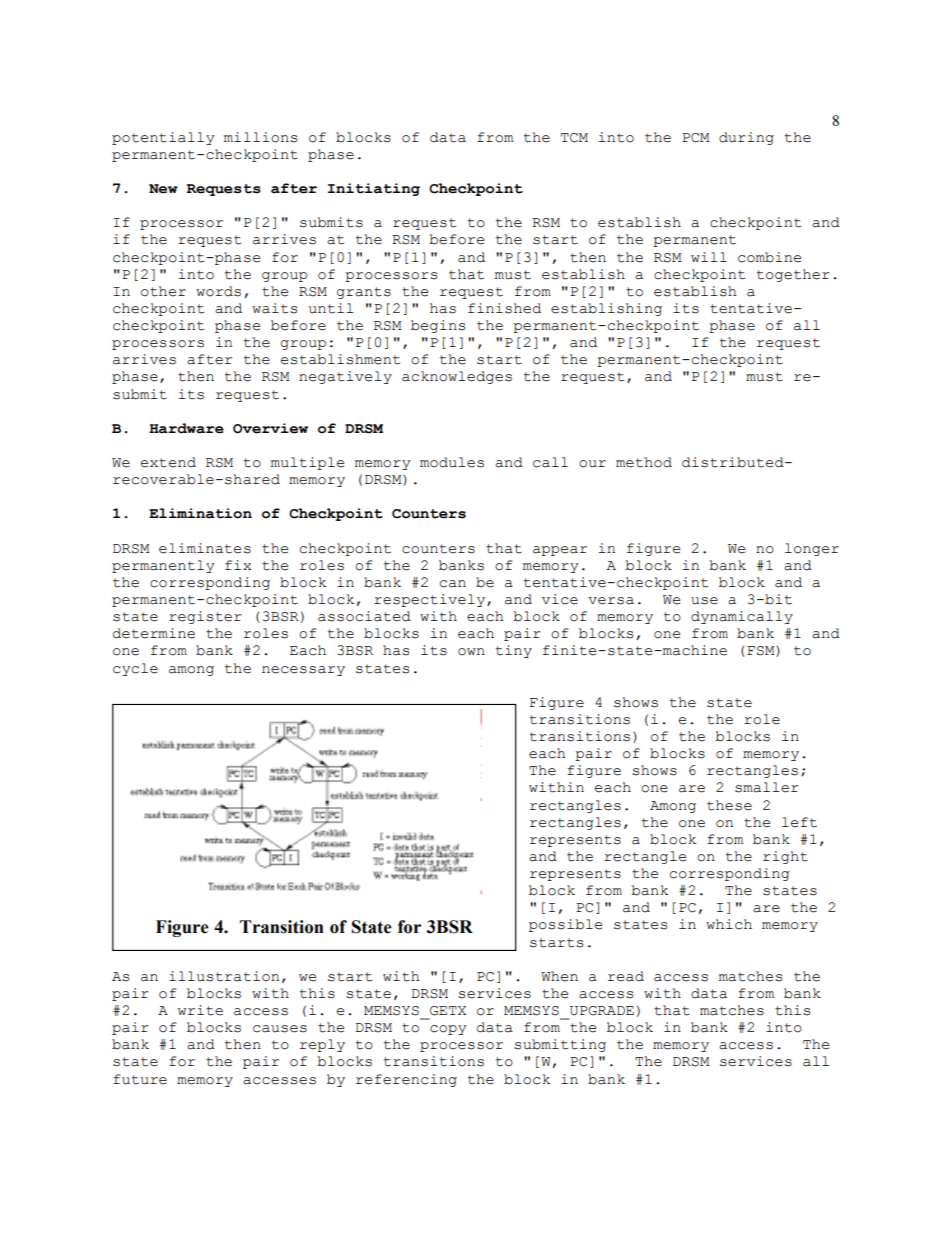 The height and width of the page is (1233, 952). I want to click on copy, so click(448, 1030).
